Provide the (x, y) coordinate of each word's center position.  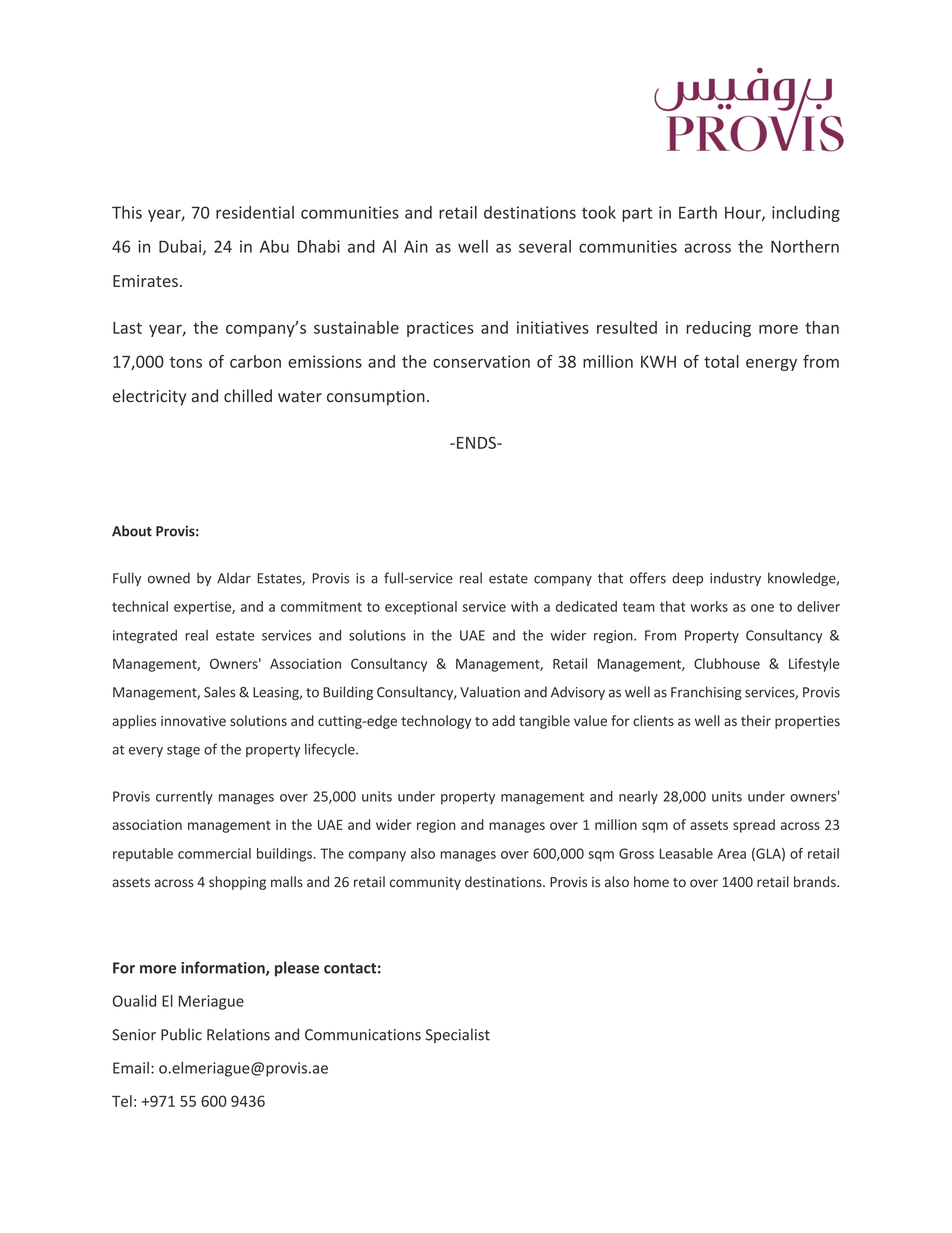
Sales (219, 692)
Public (181, 1034)
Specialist (458, 1035)
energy (771, 365)
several (545, 246)
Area (731, 853)
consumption (376, 398)
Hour (744, 213)
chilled (248, 395)
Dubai (181, 247)
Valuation (490, 692)
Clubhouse (727, 663)
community (425, 883)
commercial (214, 853)
